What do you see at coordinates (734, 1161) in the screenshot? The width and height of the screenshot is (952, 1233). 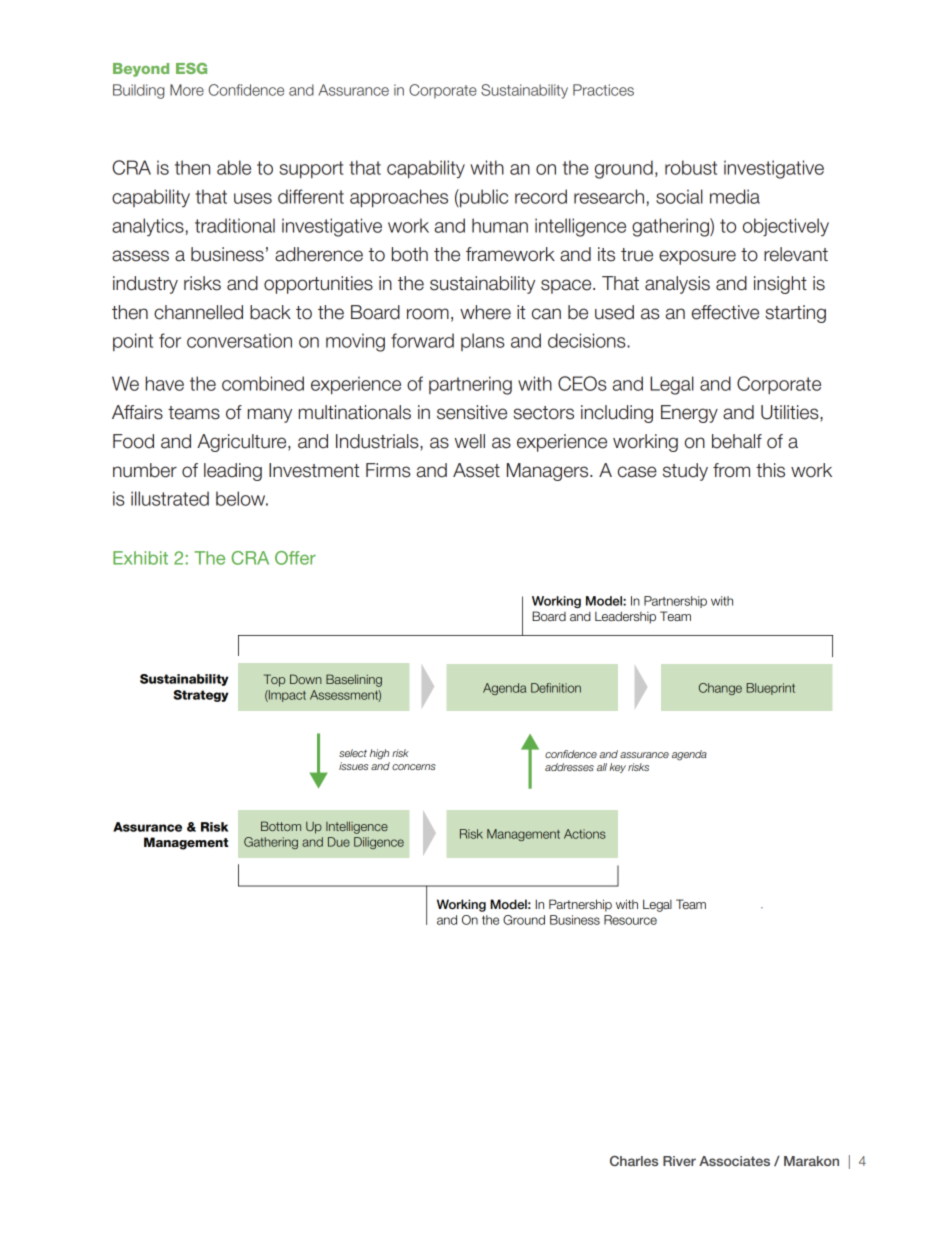 I see `Associates` at bounding box center [734, 1161].
